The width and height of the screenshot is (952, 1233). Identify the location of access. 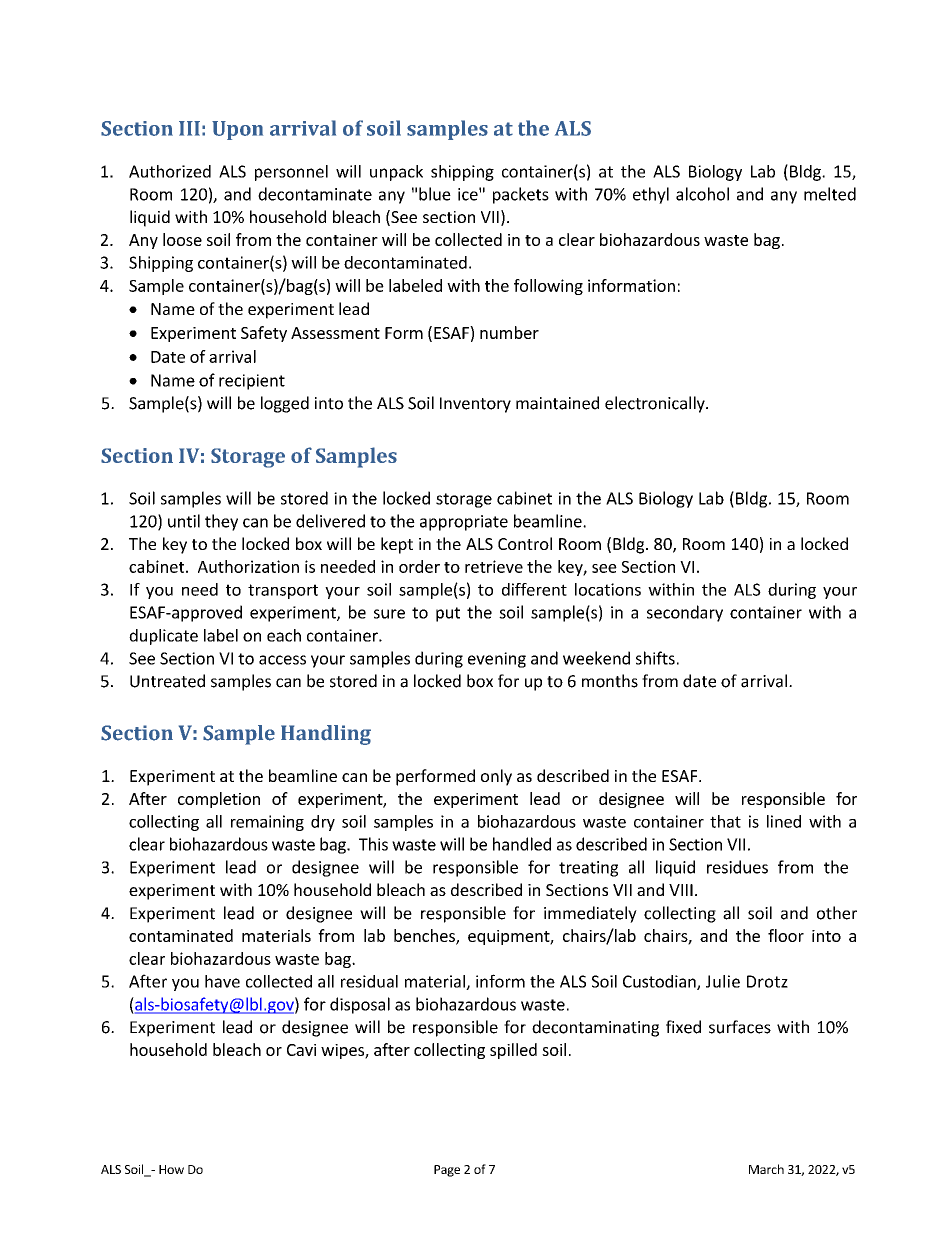
(282, 660).
